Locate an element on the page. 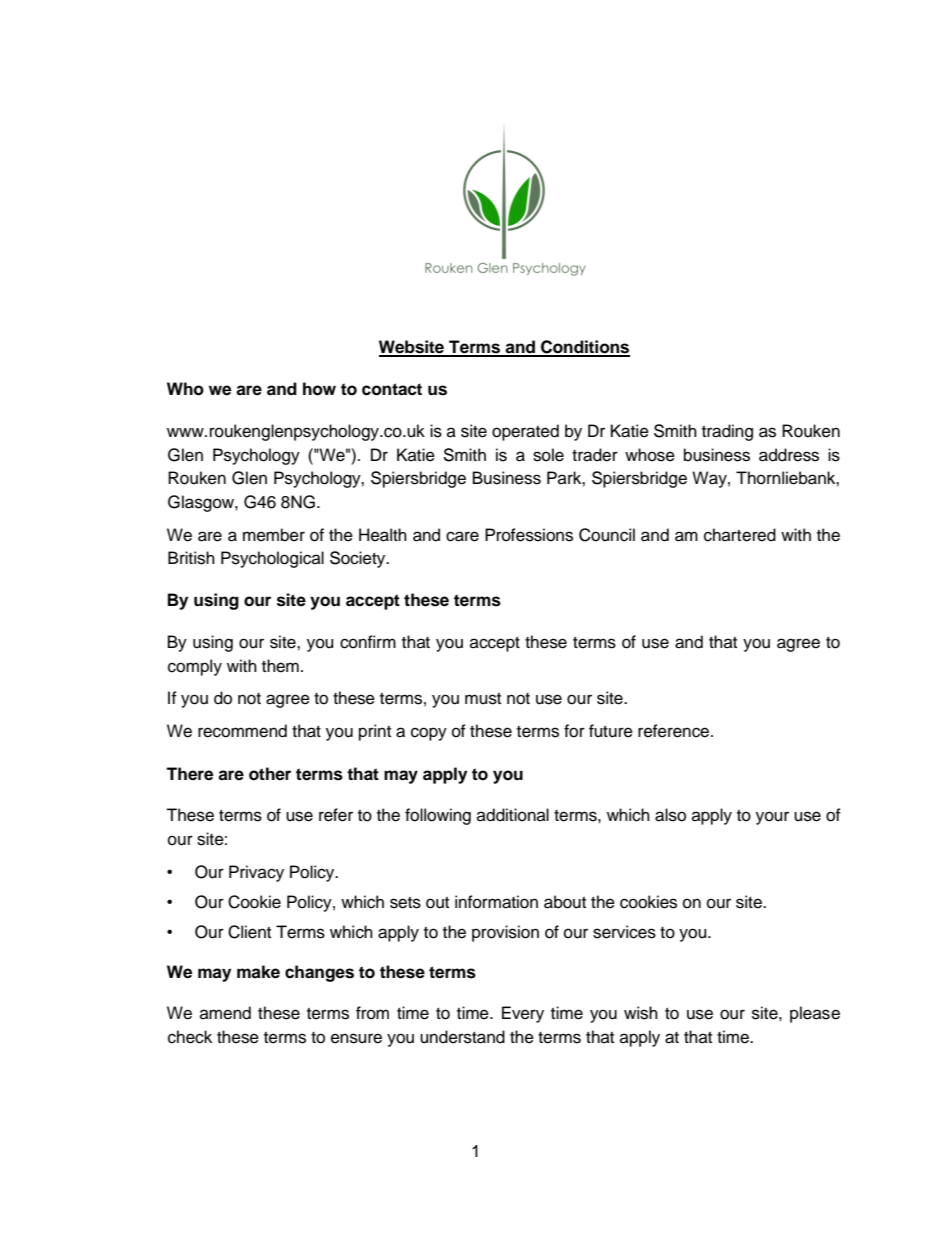 This page has width=952, height=1233. Conditions is located at coordinates (584, 348).
